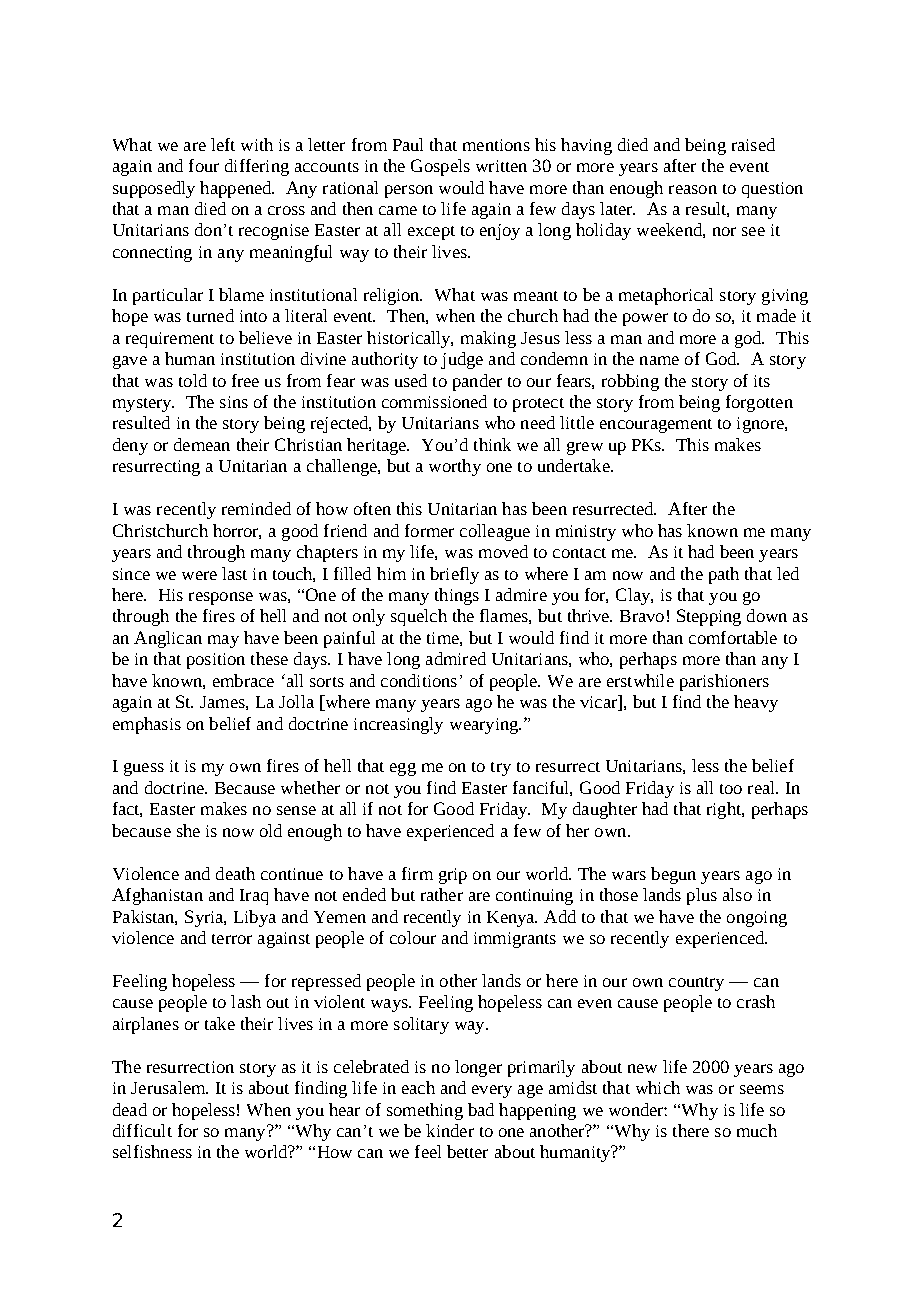  What do you see at coordinates (693, 189) in the screenshot?
I see `reason` at bounding box center [693, 189].
